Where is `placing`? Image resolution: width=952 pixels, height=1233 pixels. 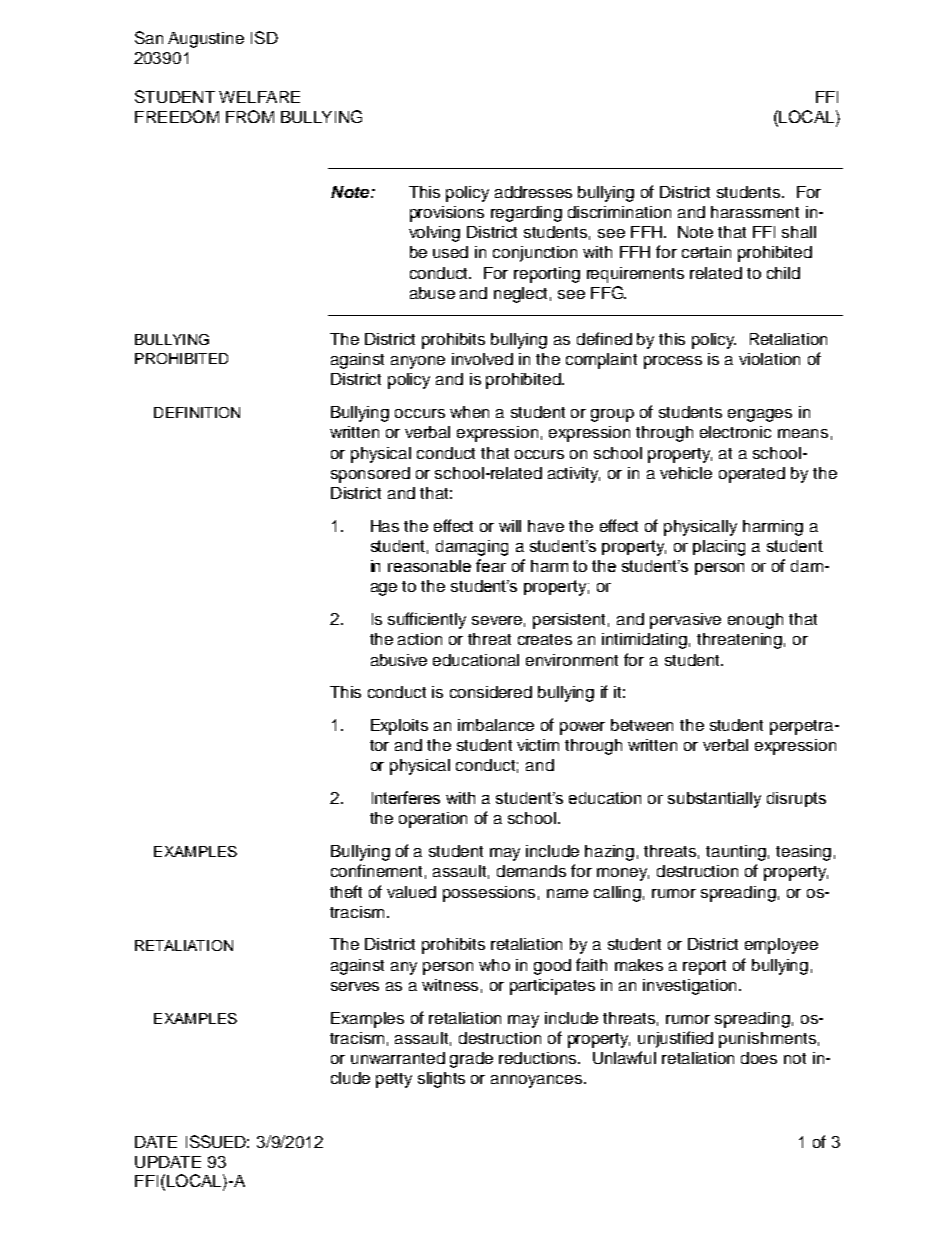 placing is located at coordinates (719, 548).
